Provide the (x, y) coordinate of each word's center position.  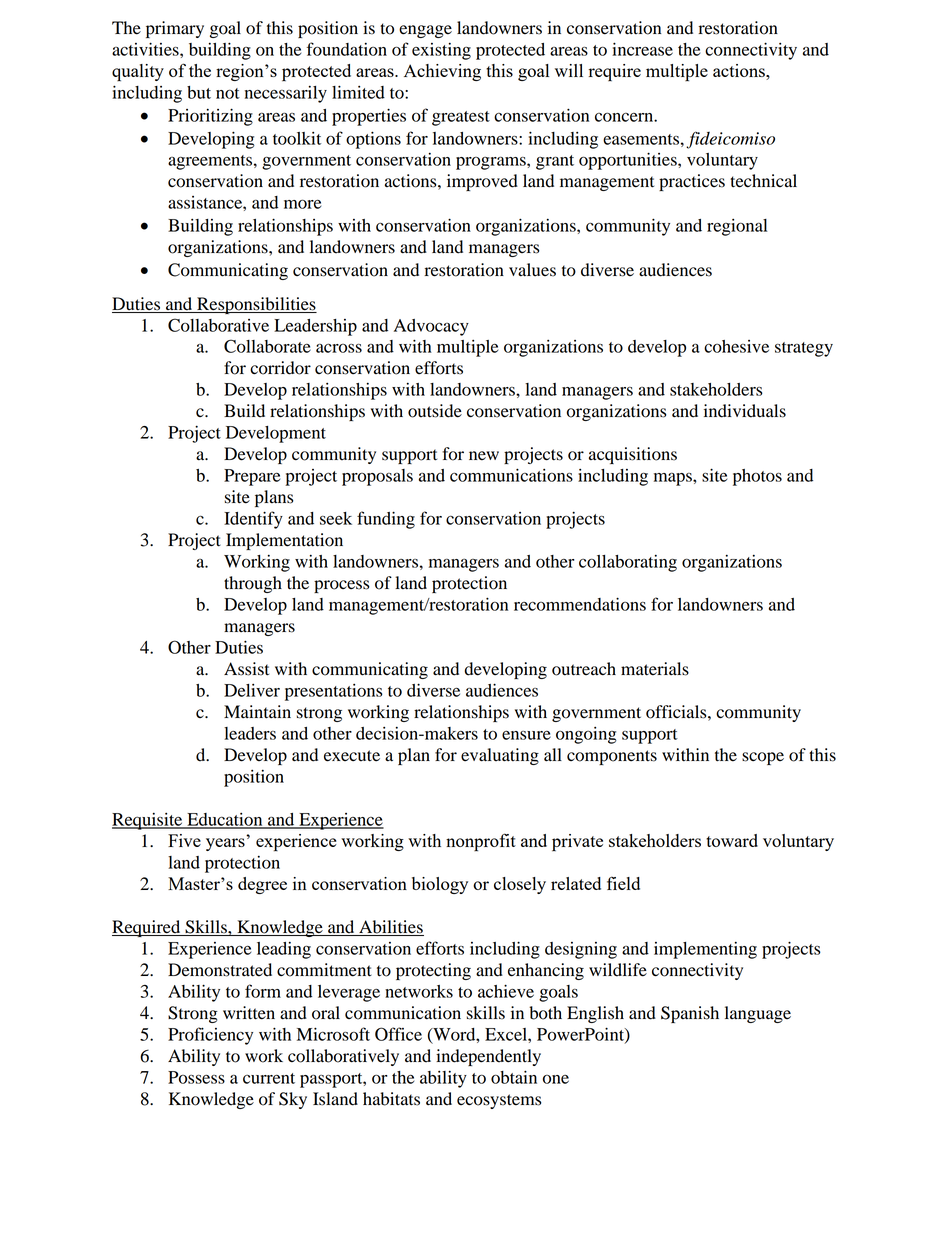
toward (732, 840)
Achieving (442, 72)
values (532, 270)
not (228, 93)
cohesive (736, 346)
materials (655, 669)
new (484, 456)
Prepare (252, 477)
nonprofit (481, 842)
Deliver (252, 690)
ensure (526, 735)
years (225, 844)
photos (757, 477)
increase (642, 49)
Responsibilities (256, 305)
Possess (196, 1077)
